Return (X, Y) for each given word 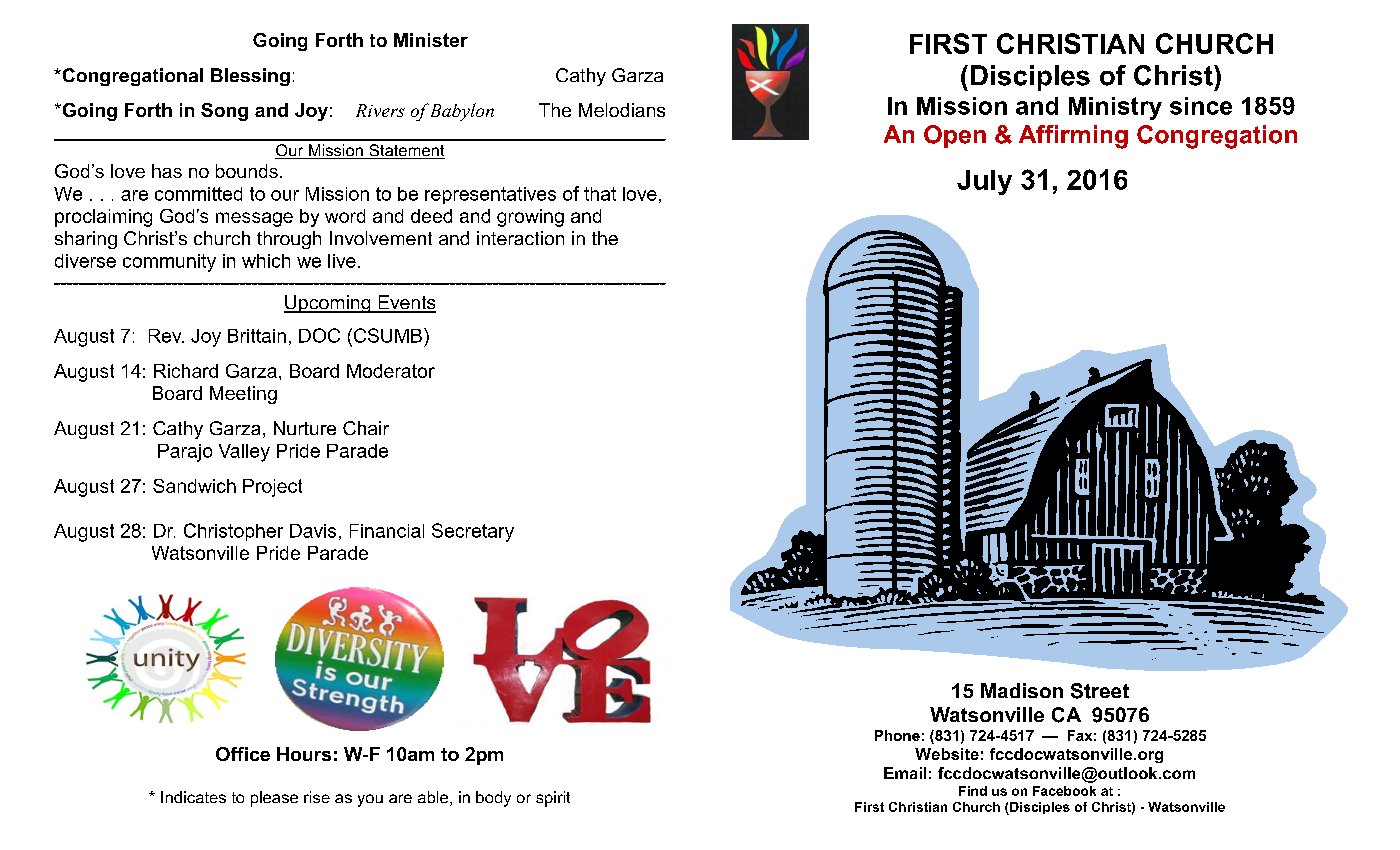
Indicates (193, 797)
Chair (366, 428)
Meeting (243, 395)
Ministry (1115, 108)
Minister (431, 40)
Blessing (250, 77)
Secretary (473, 532)
